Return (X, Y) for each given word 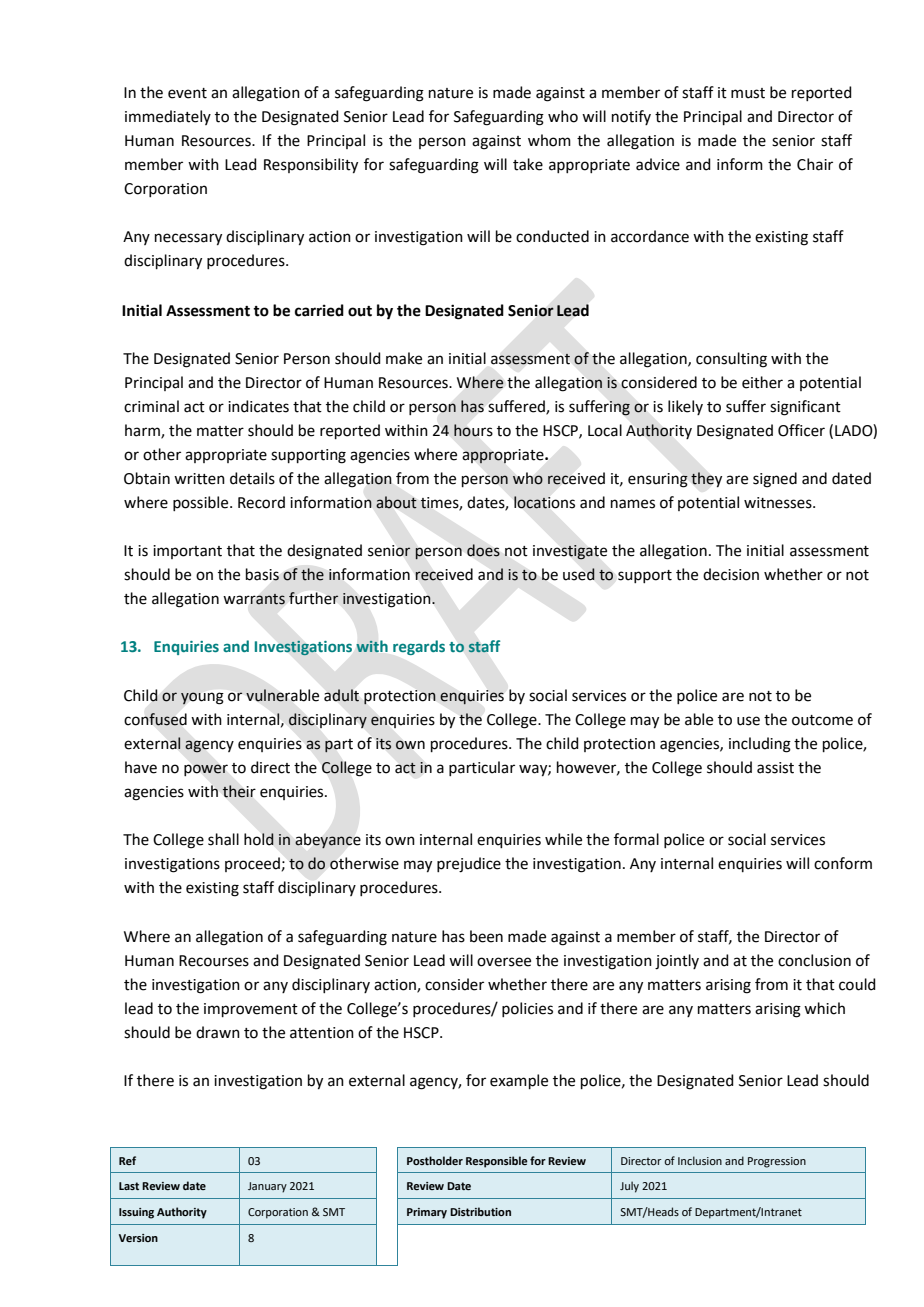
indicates (258, 406)
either (762, 382)
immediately (168, 117)
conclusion (814, 960)
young (202, 698)
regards (419, 647)
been (486, 936)
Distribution (480, 1211)
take (528, 164)
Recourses (214, 961)
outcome (822, 720)
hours (473, 430)
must (748, 93)
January (267, 1187)
